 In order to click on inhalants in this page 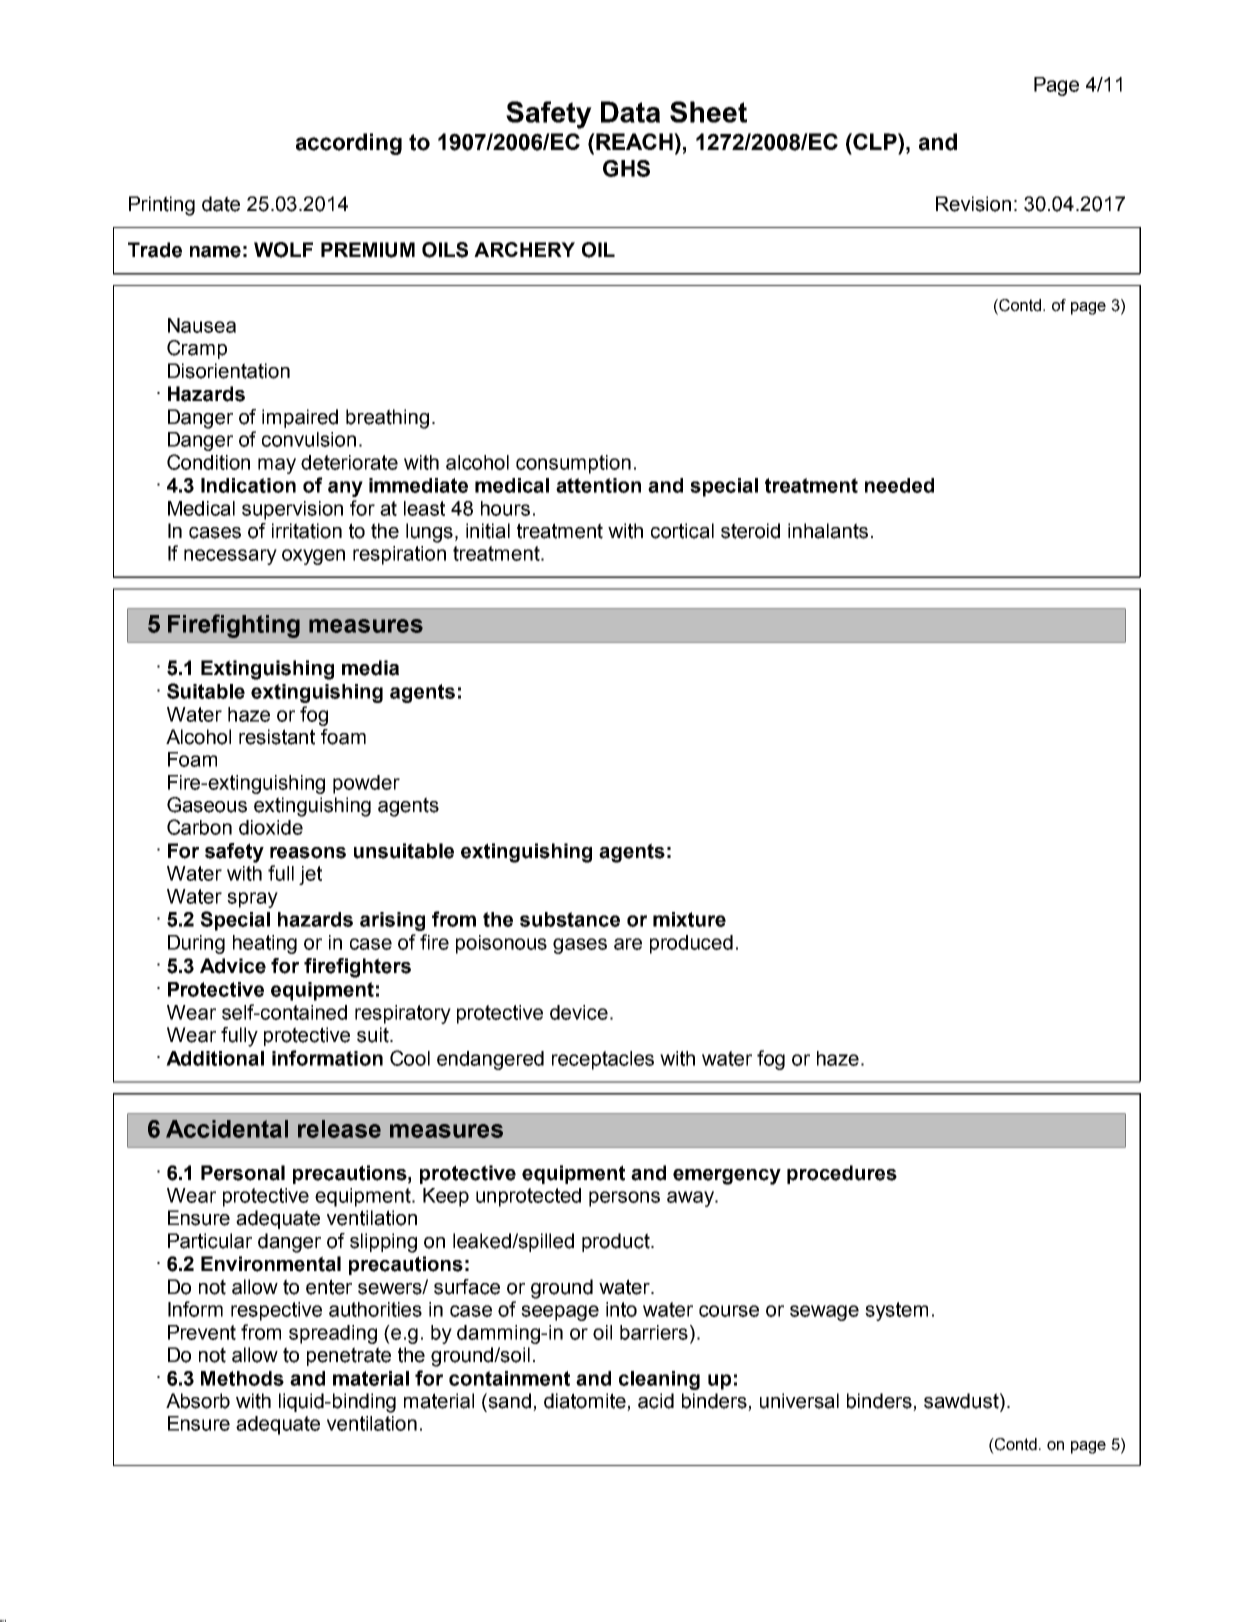, I will do `click(828, 531)`.
